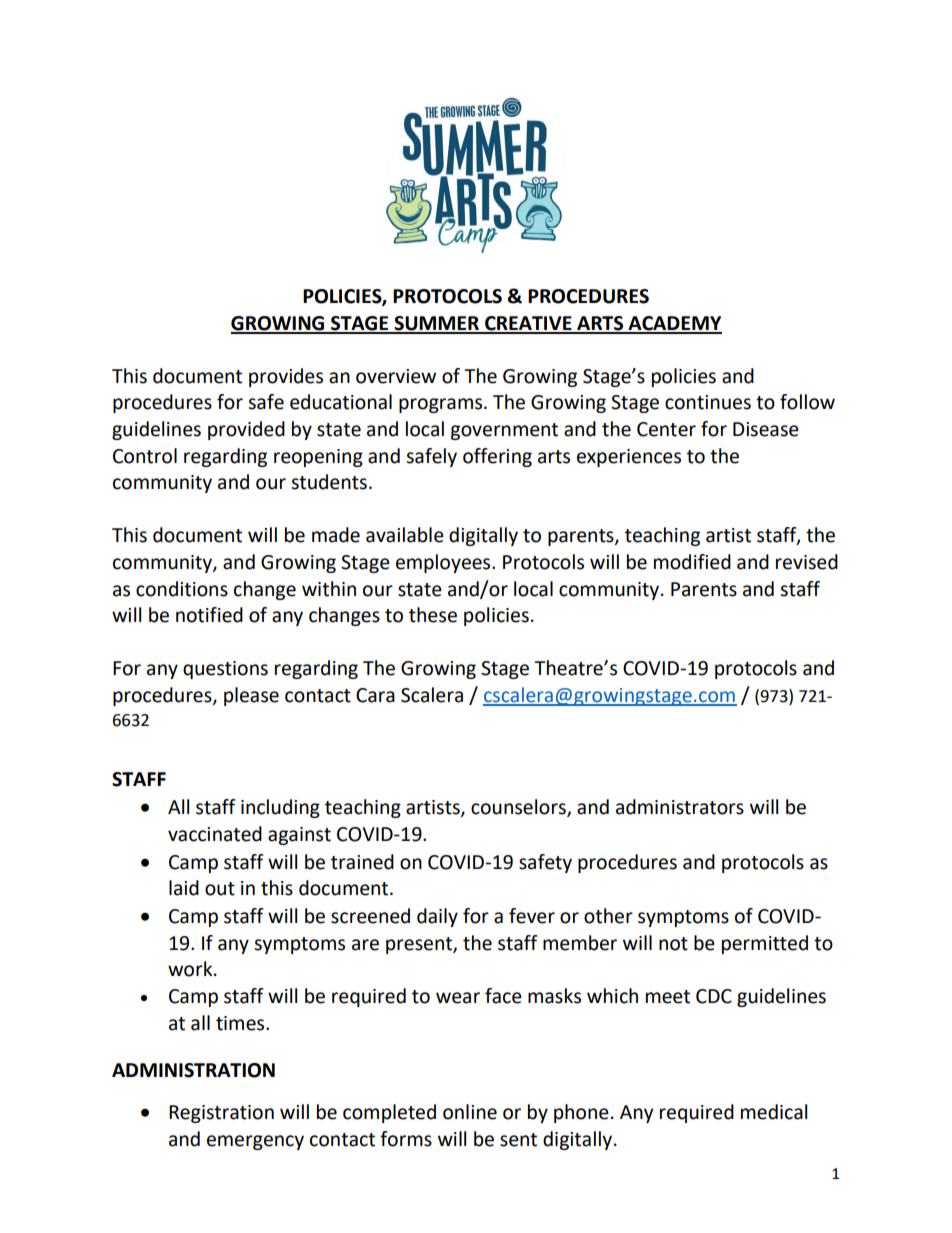 This screenshot has height=1233, width=952. Describe the element at coordinates (442, 405) in the screenshot. I see `programs` at that location.
